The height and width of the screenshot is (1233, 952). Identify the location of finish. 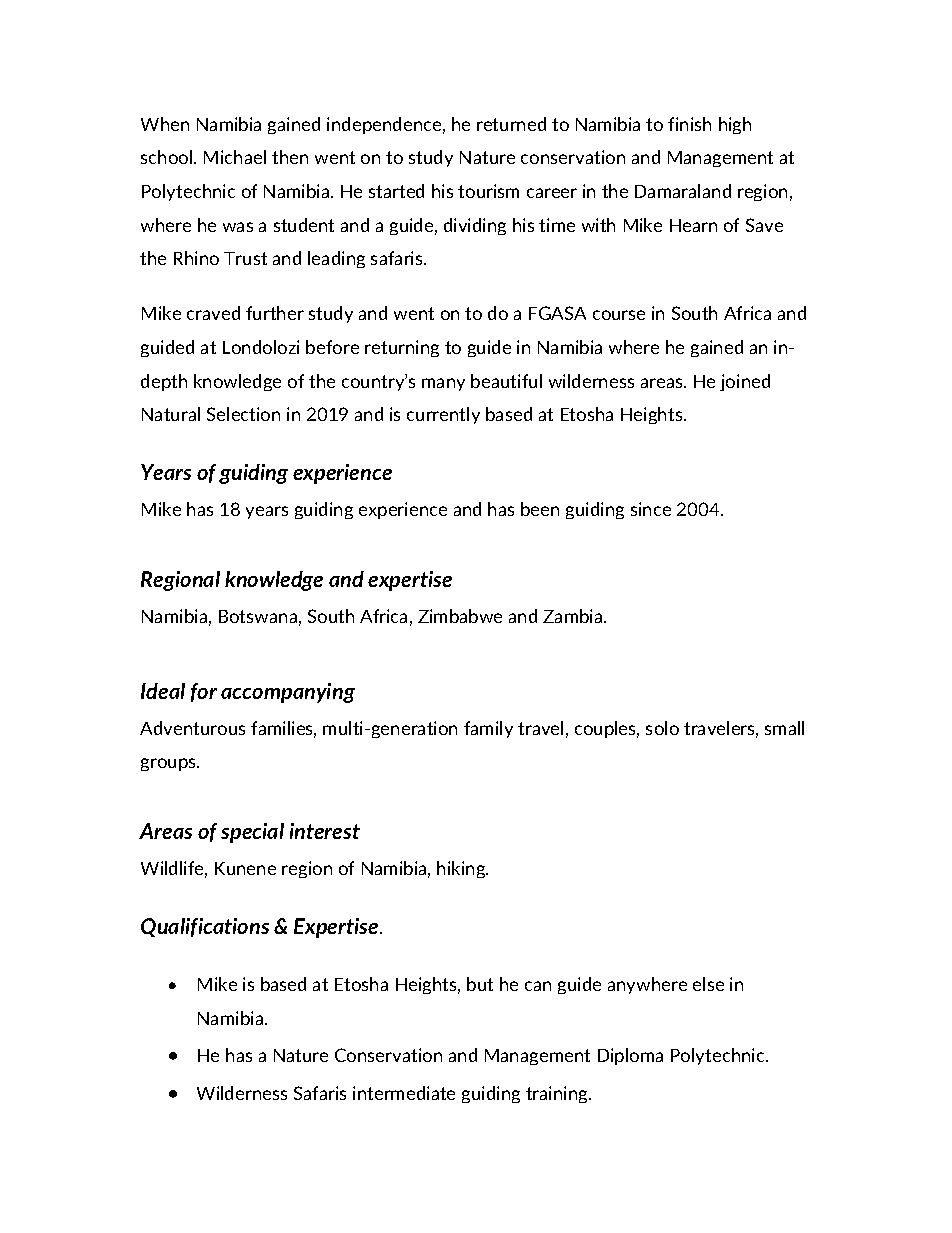
(689, 124).
